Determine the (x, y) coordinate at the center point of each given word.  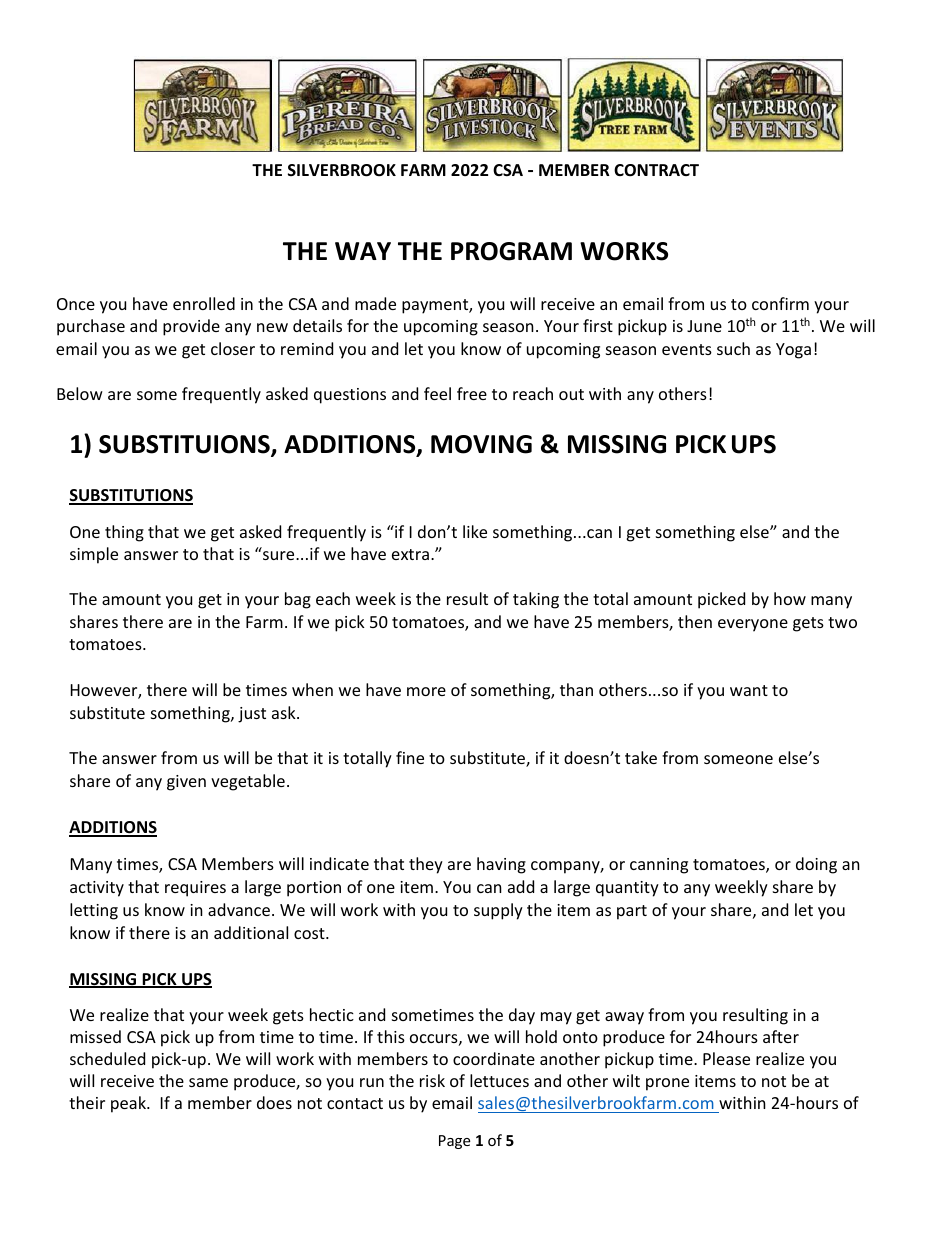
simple (94, 555)
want (749, 690)
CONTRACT (656, 170)
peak (129, 1104)
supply (498, 911)
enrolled (204, 303)
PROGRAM (511, 251)
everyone (753, 625)
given (186, 783)
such (733, 348)
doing (816, 865)
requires (195, 889)
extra (410, 554)
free (472, 393)
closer (233, 348)
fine (410, 757)
